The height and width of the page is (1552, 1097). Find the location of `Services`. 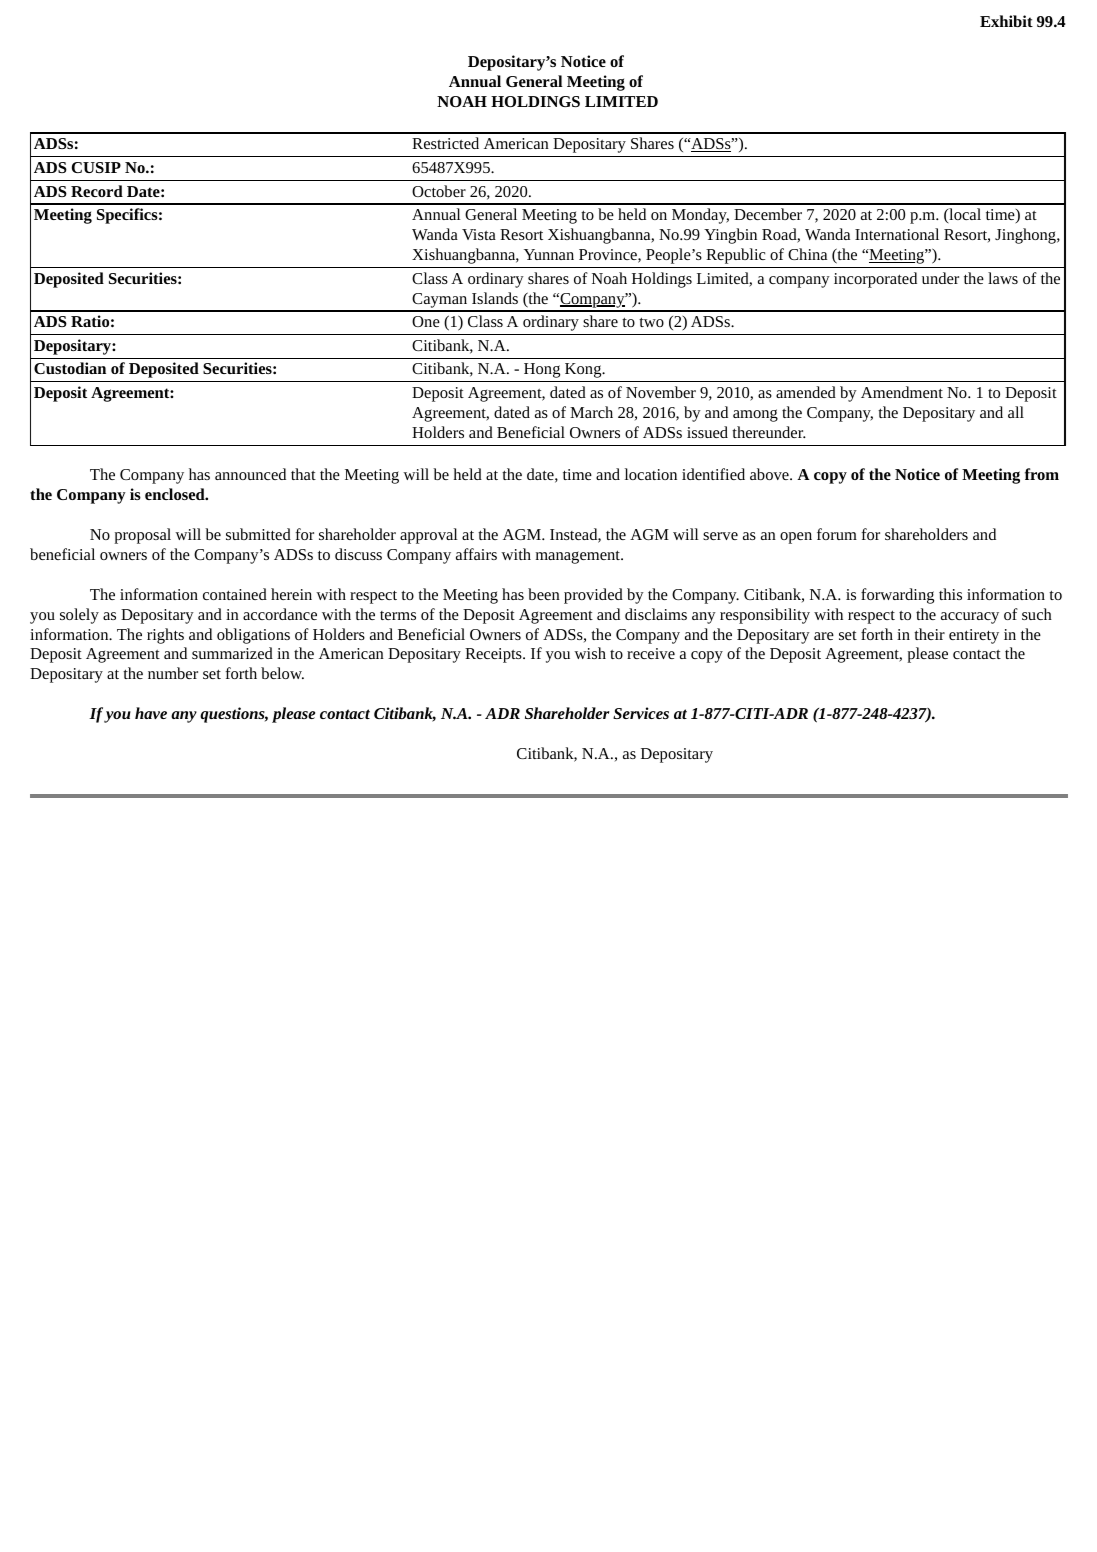

Services is located at coordinates (641, 713).
